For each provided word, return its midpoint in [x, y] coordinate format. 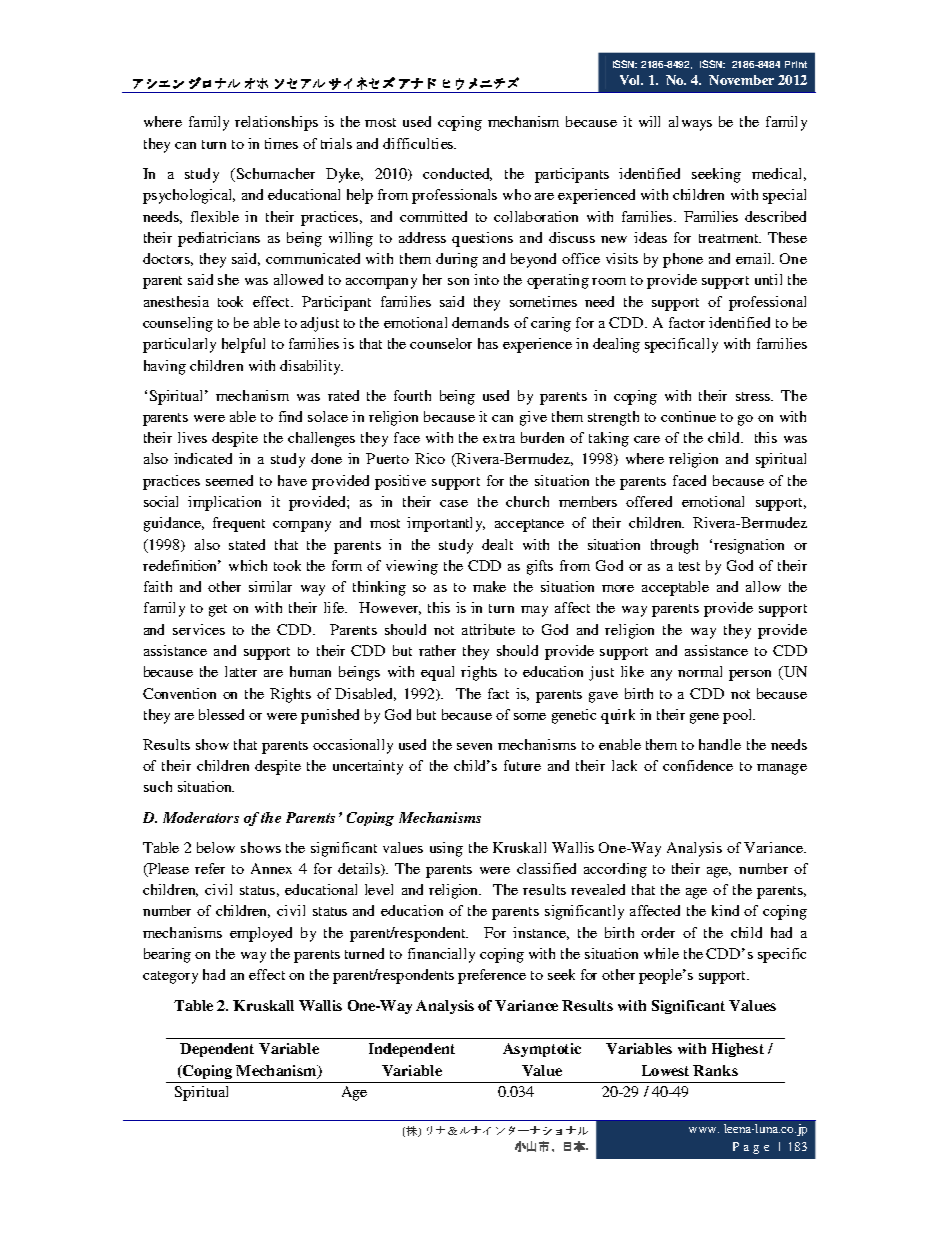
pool [738, 716]
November [741, 80]
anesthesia [176, 301]
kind [725, 910]
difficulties [419, 143]
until [768, 279]
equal [437, 673]
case [454, 503]
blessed [221, 714]
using [446, 849]
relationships [276, 123]
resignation [749, 546]
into [486, 279]
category [170, 977]
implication [224, 503]
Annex [271, 868]
